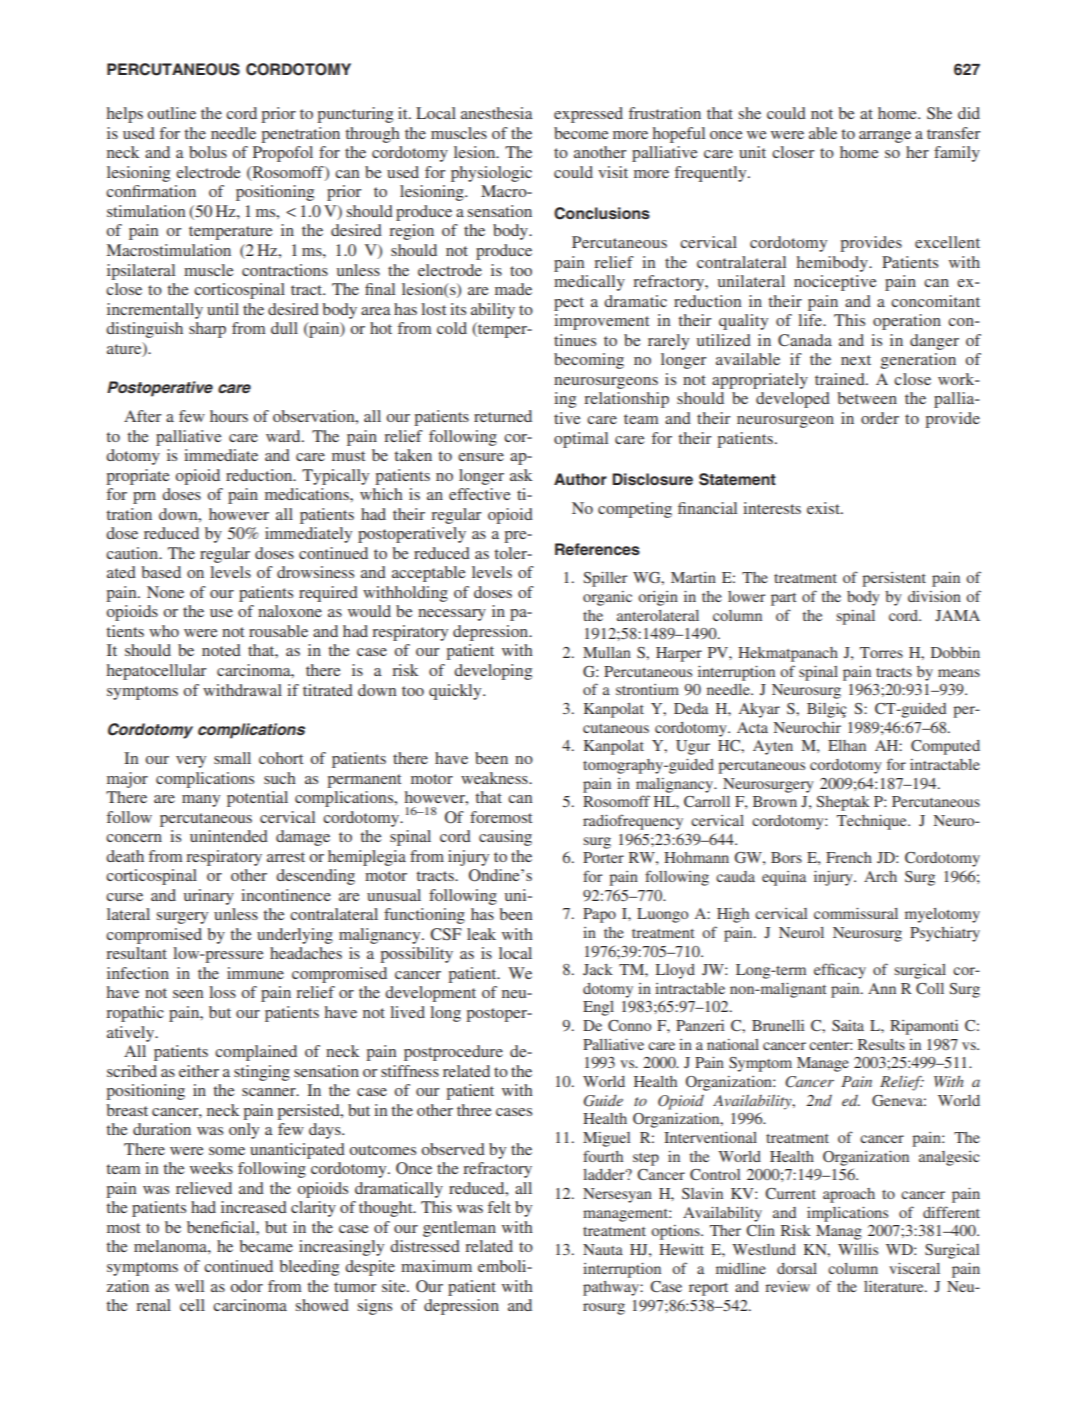 This screenshot has width=1091, height=1412. I want to click on pathway, so click(612, 1288).
